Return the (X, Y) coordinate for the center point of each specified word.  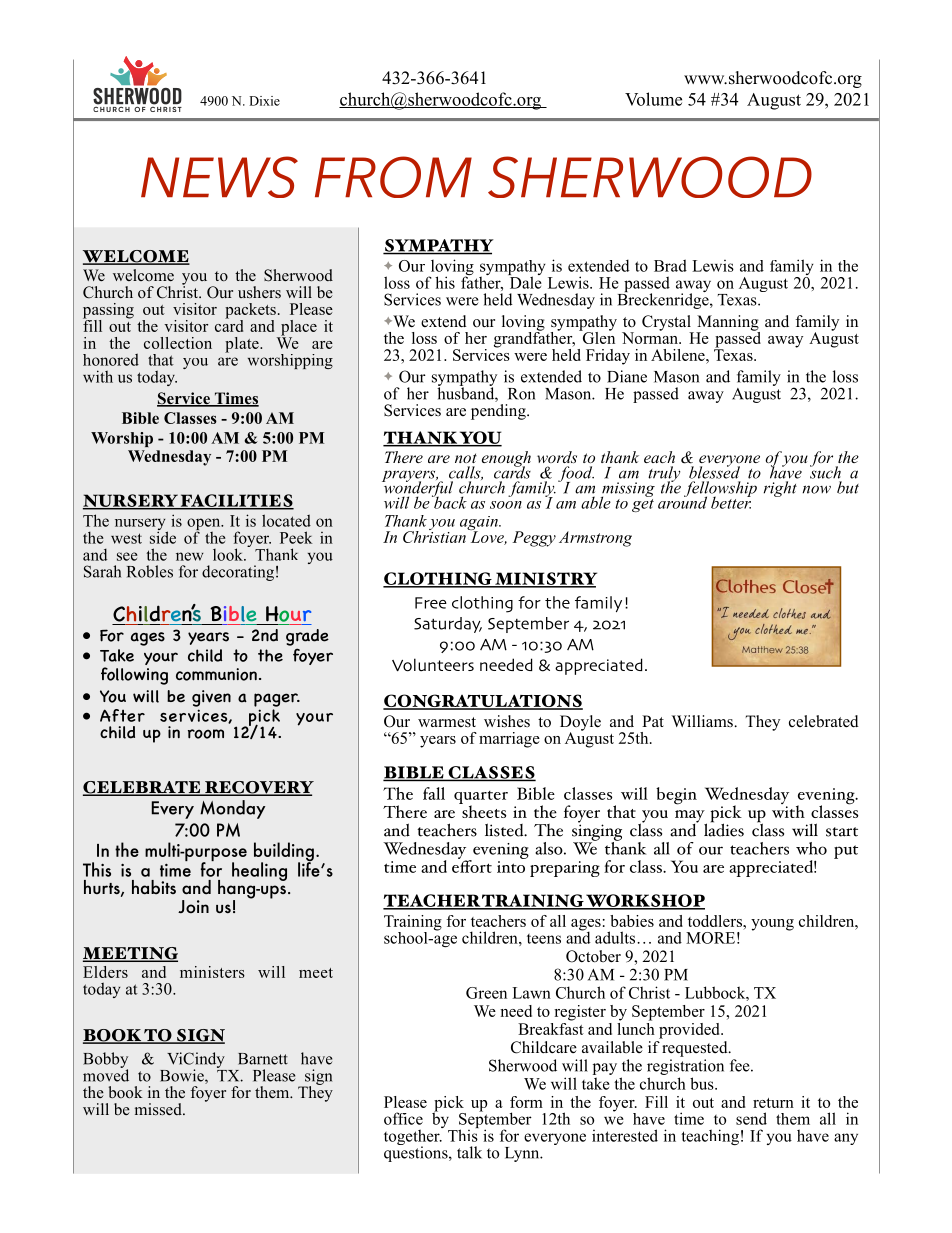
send (751, 1118)
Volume (653, 99)
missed (159, 1109)
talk (469, 1152)
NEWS (219, 177)
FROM (393, 177)
